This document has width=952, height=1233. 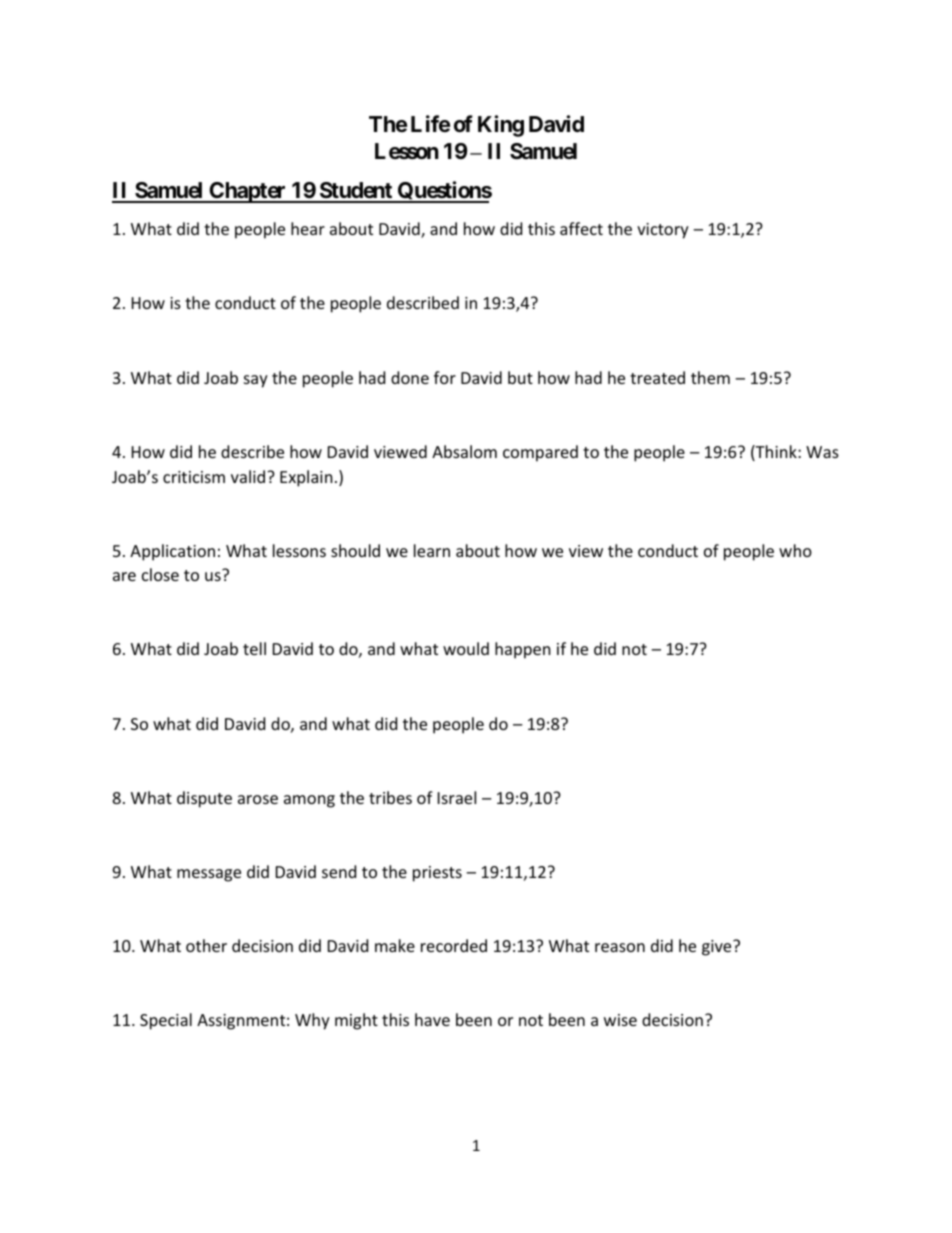 What do you see at coordinates (206, 945) in the document?
I see `other` at bounding box center [206, 945].
